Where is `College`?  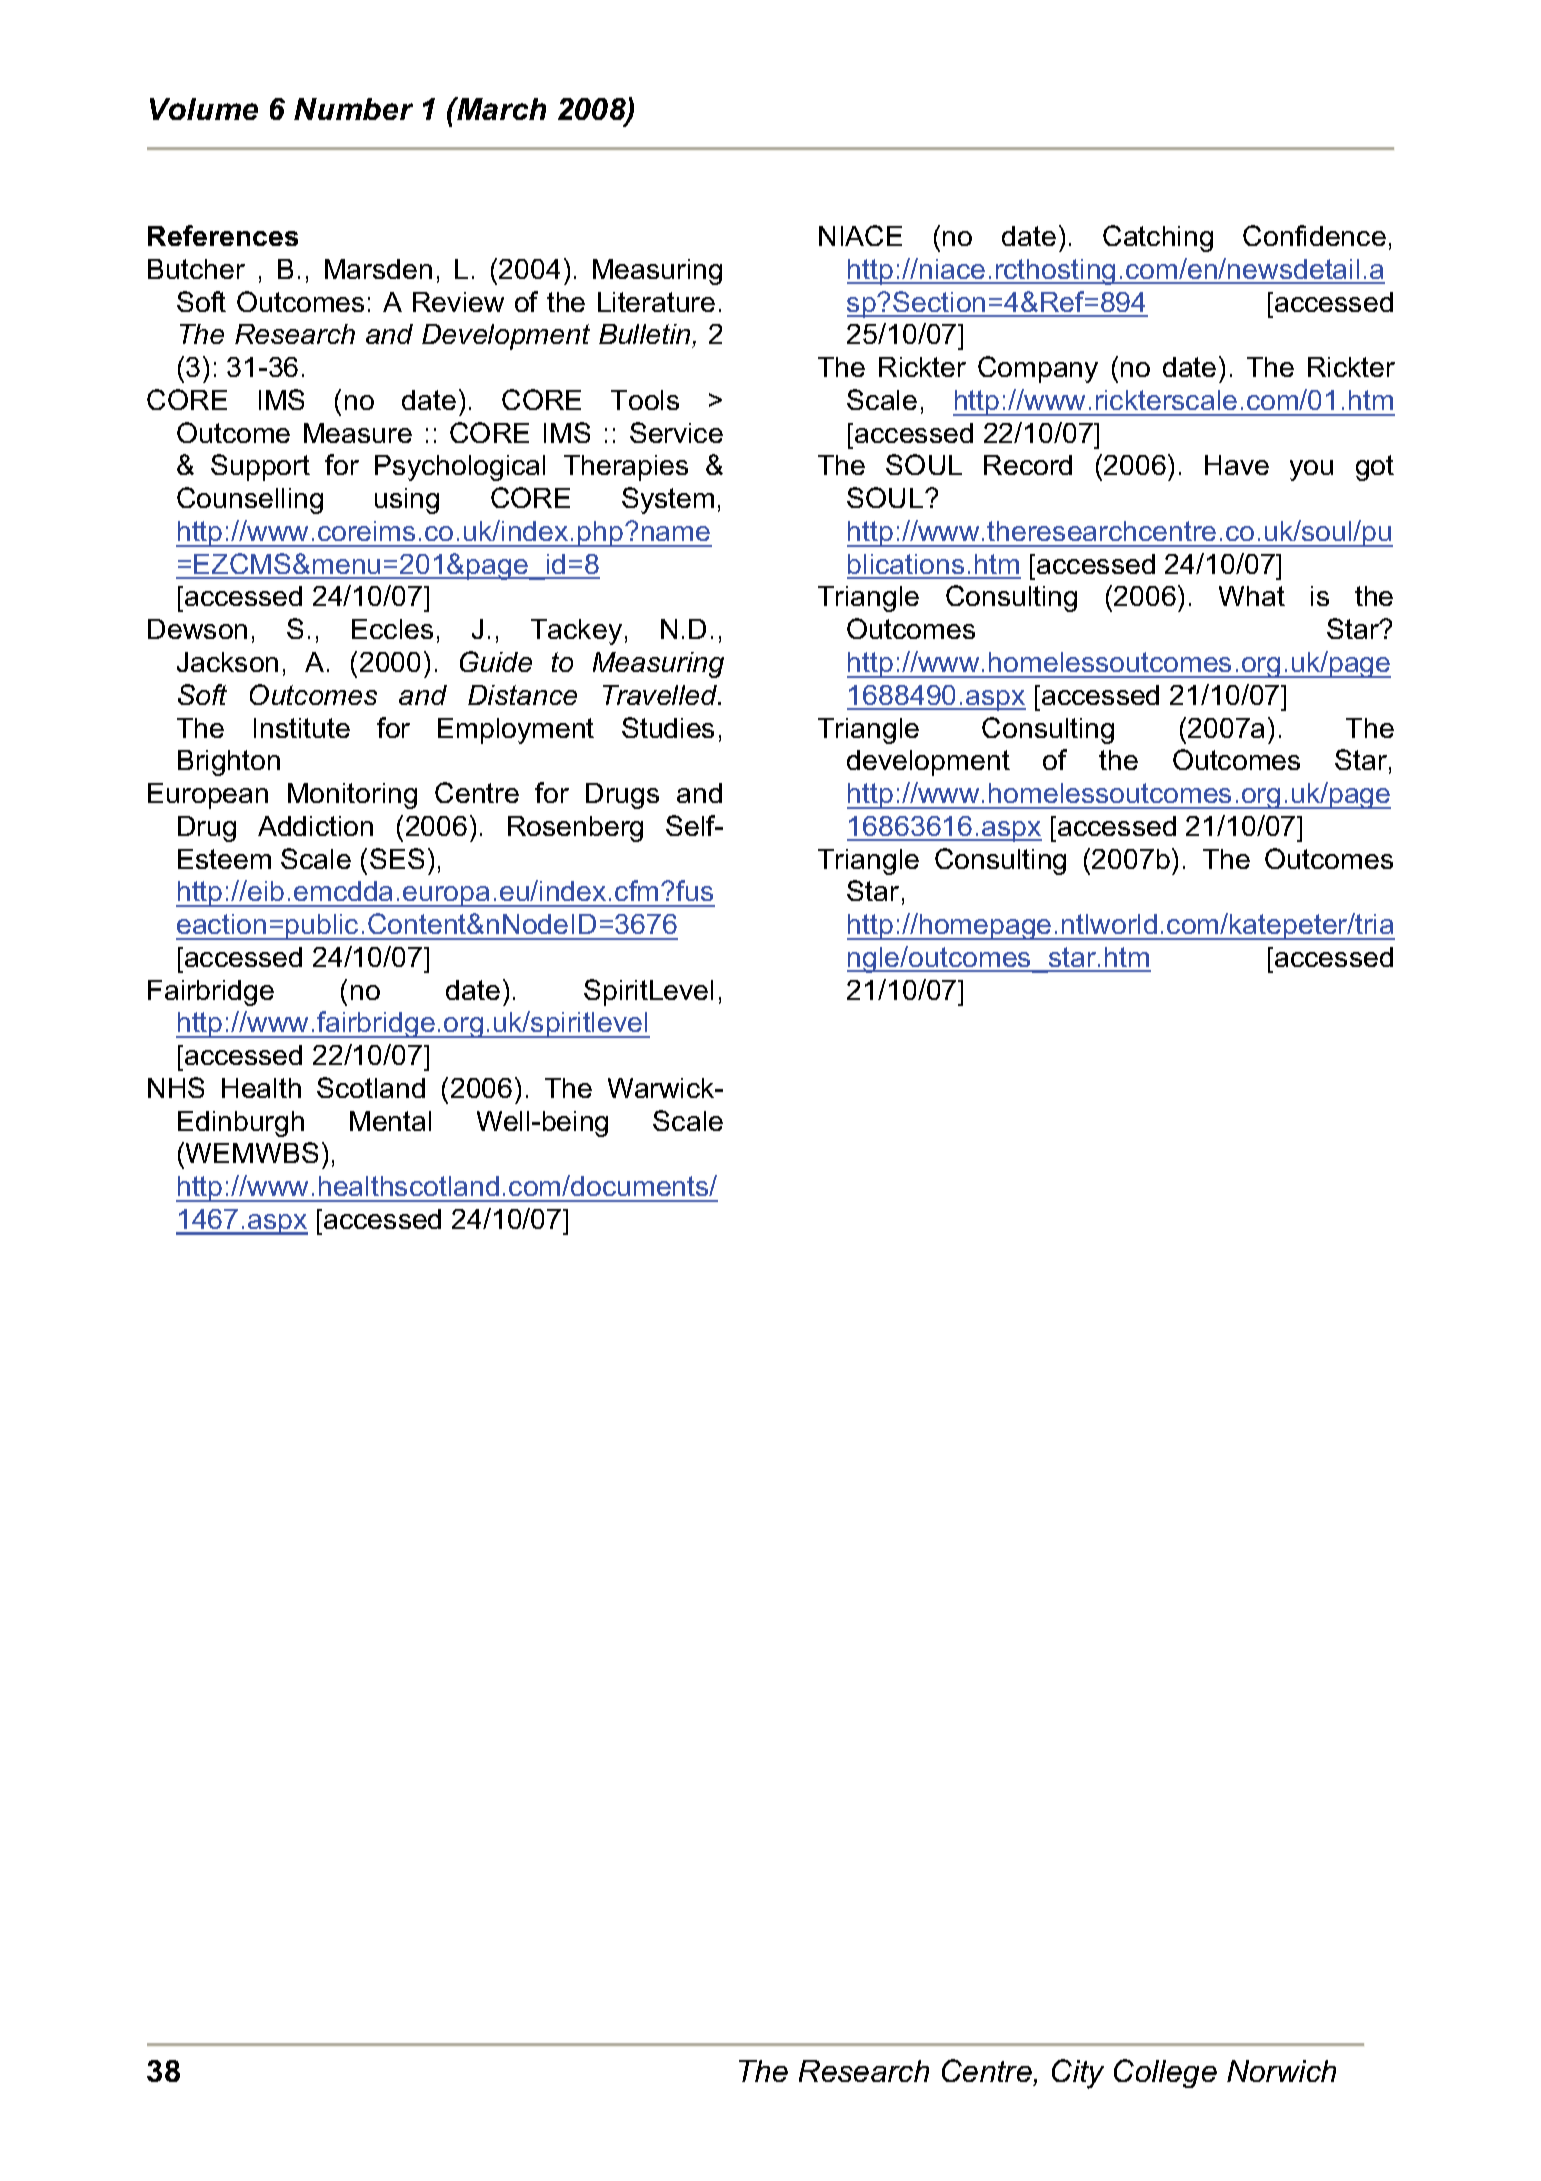 College is located at coordinates (1165, 2073).
